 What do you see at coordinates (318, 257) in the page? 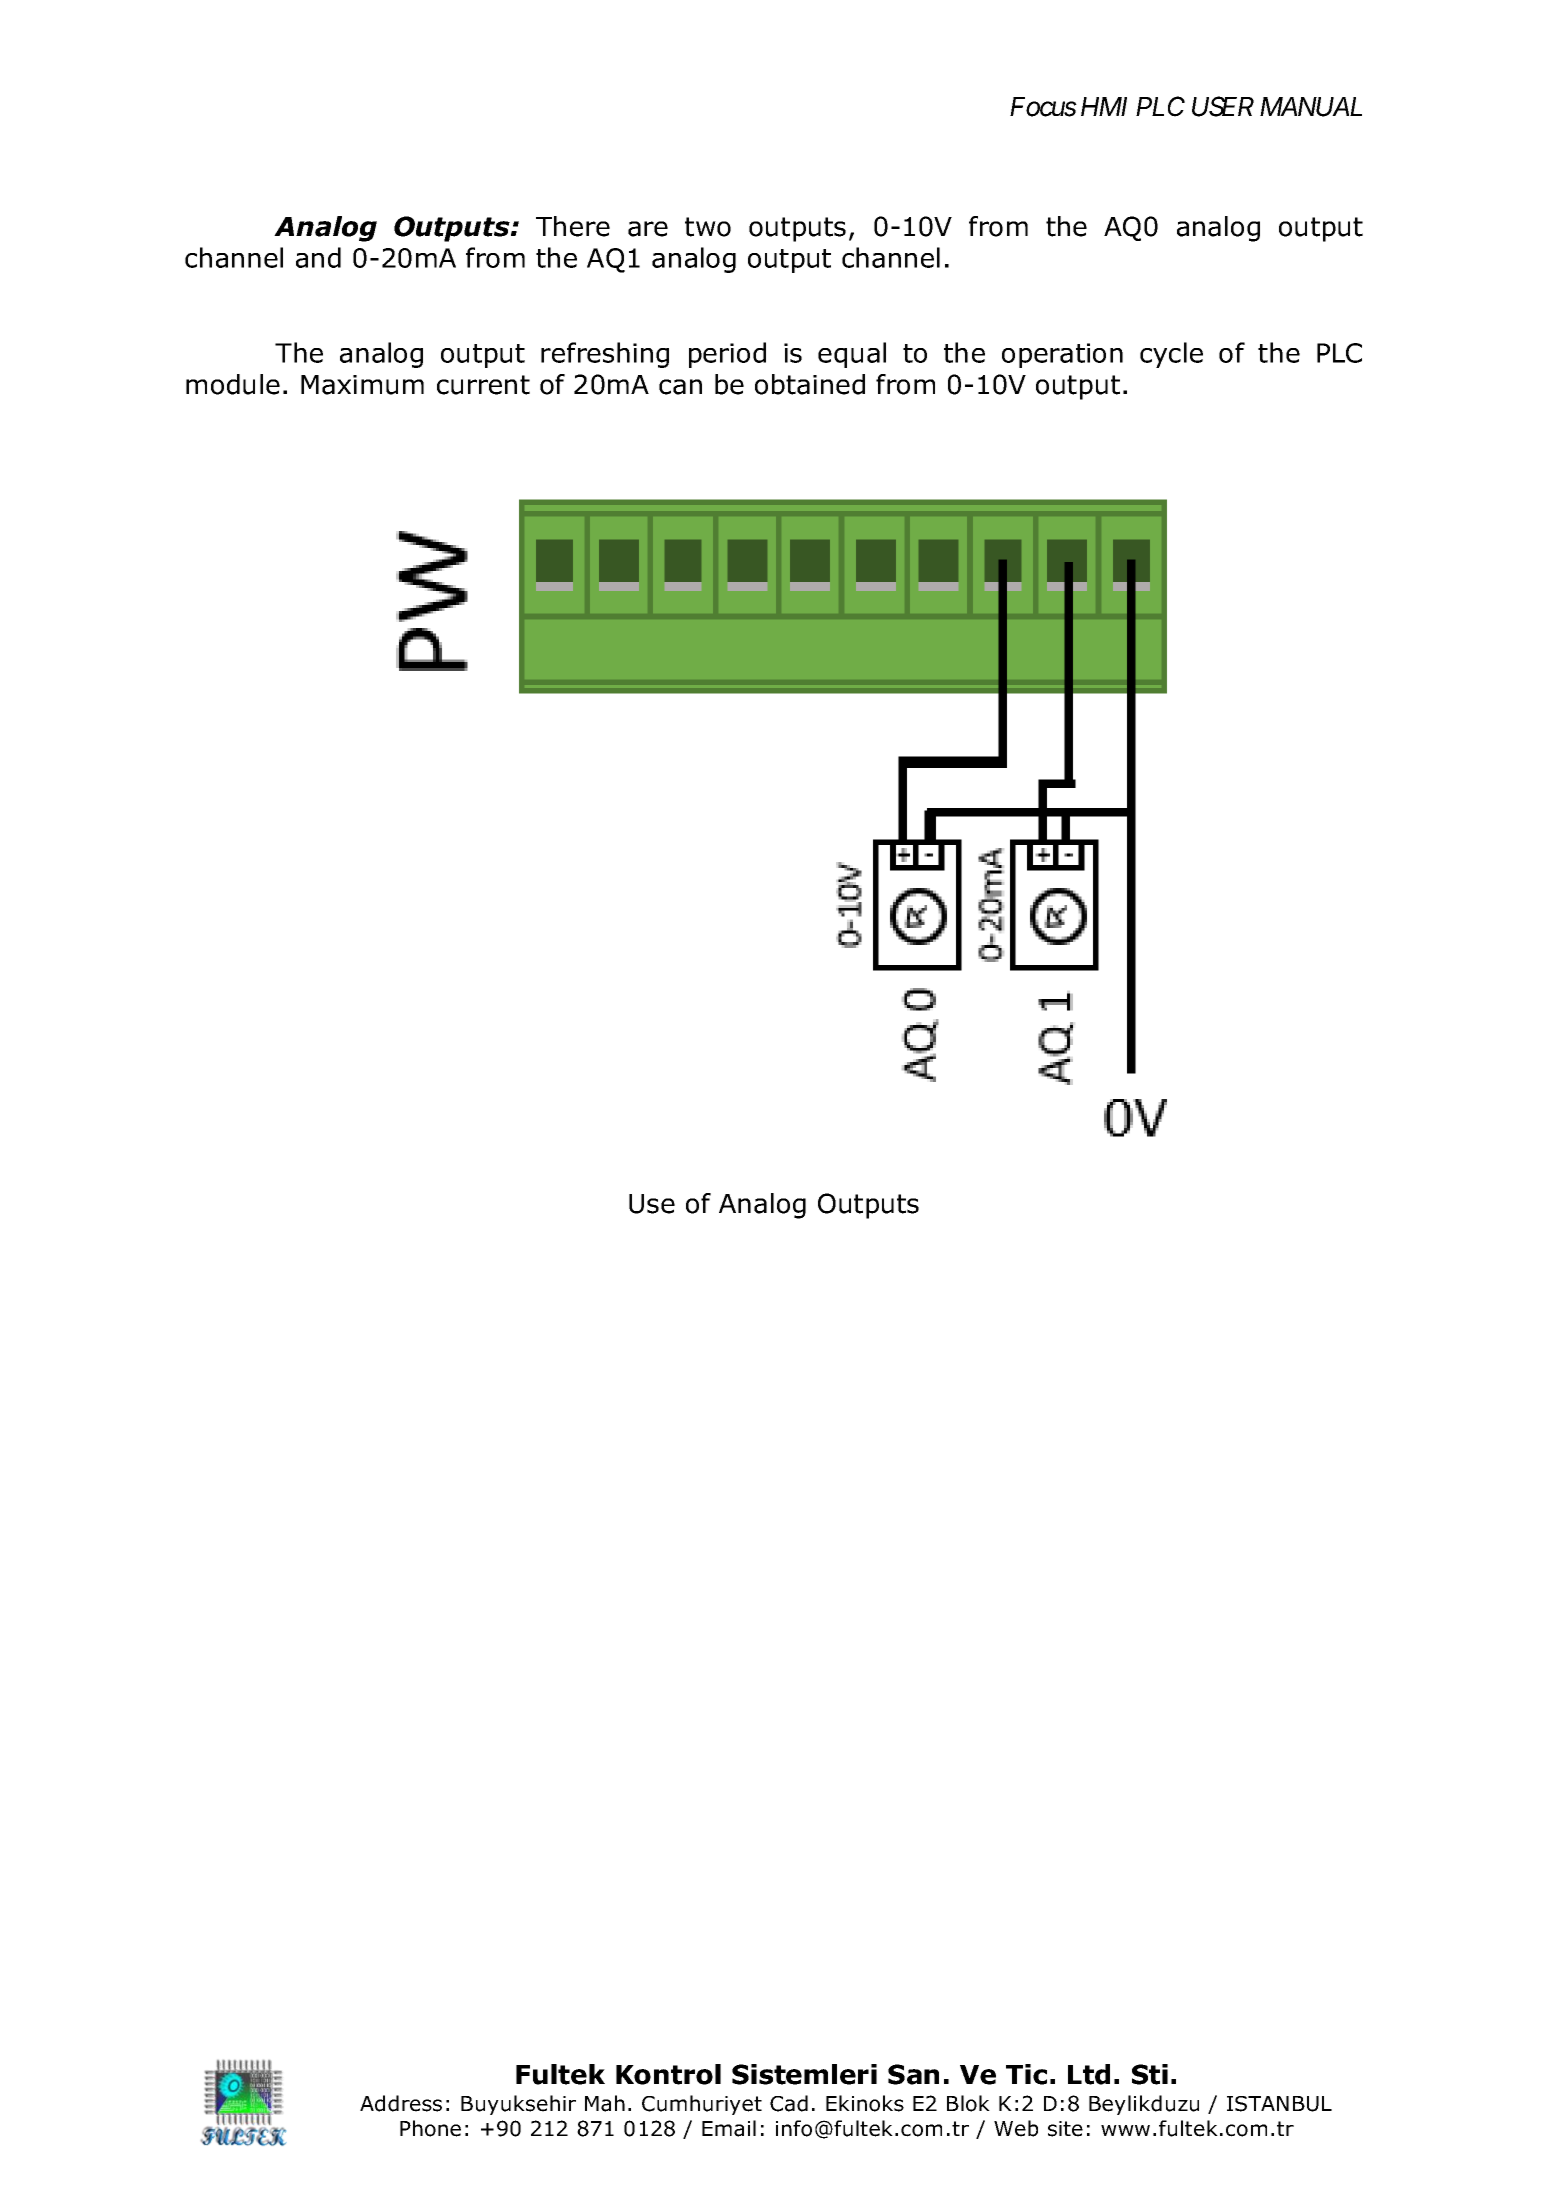
I see `and` at bounding box center [318, 257].
